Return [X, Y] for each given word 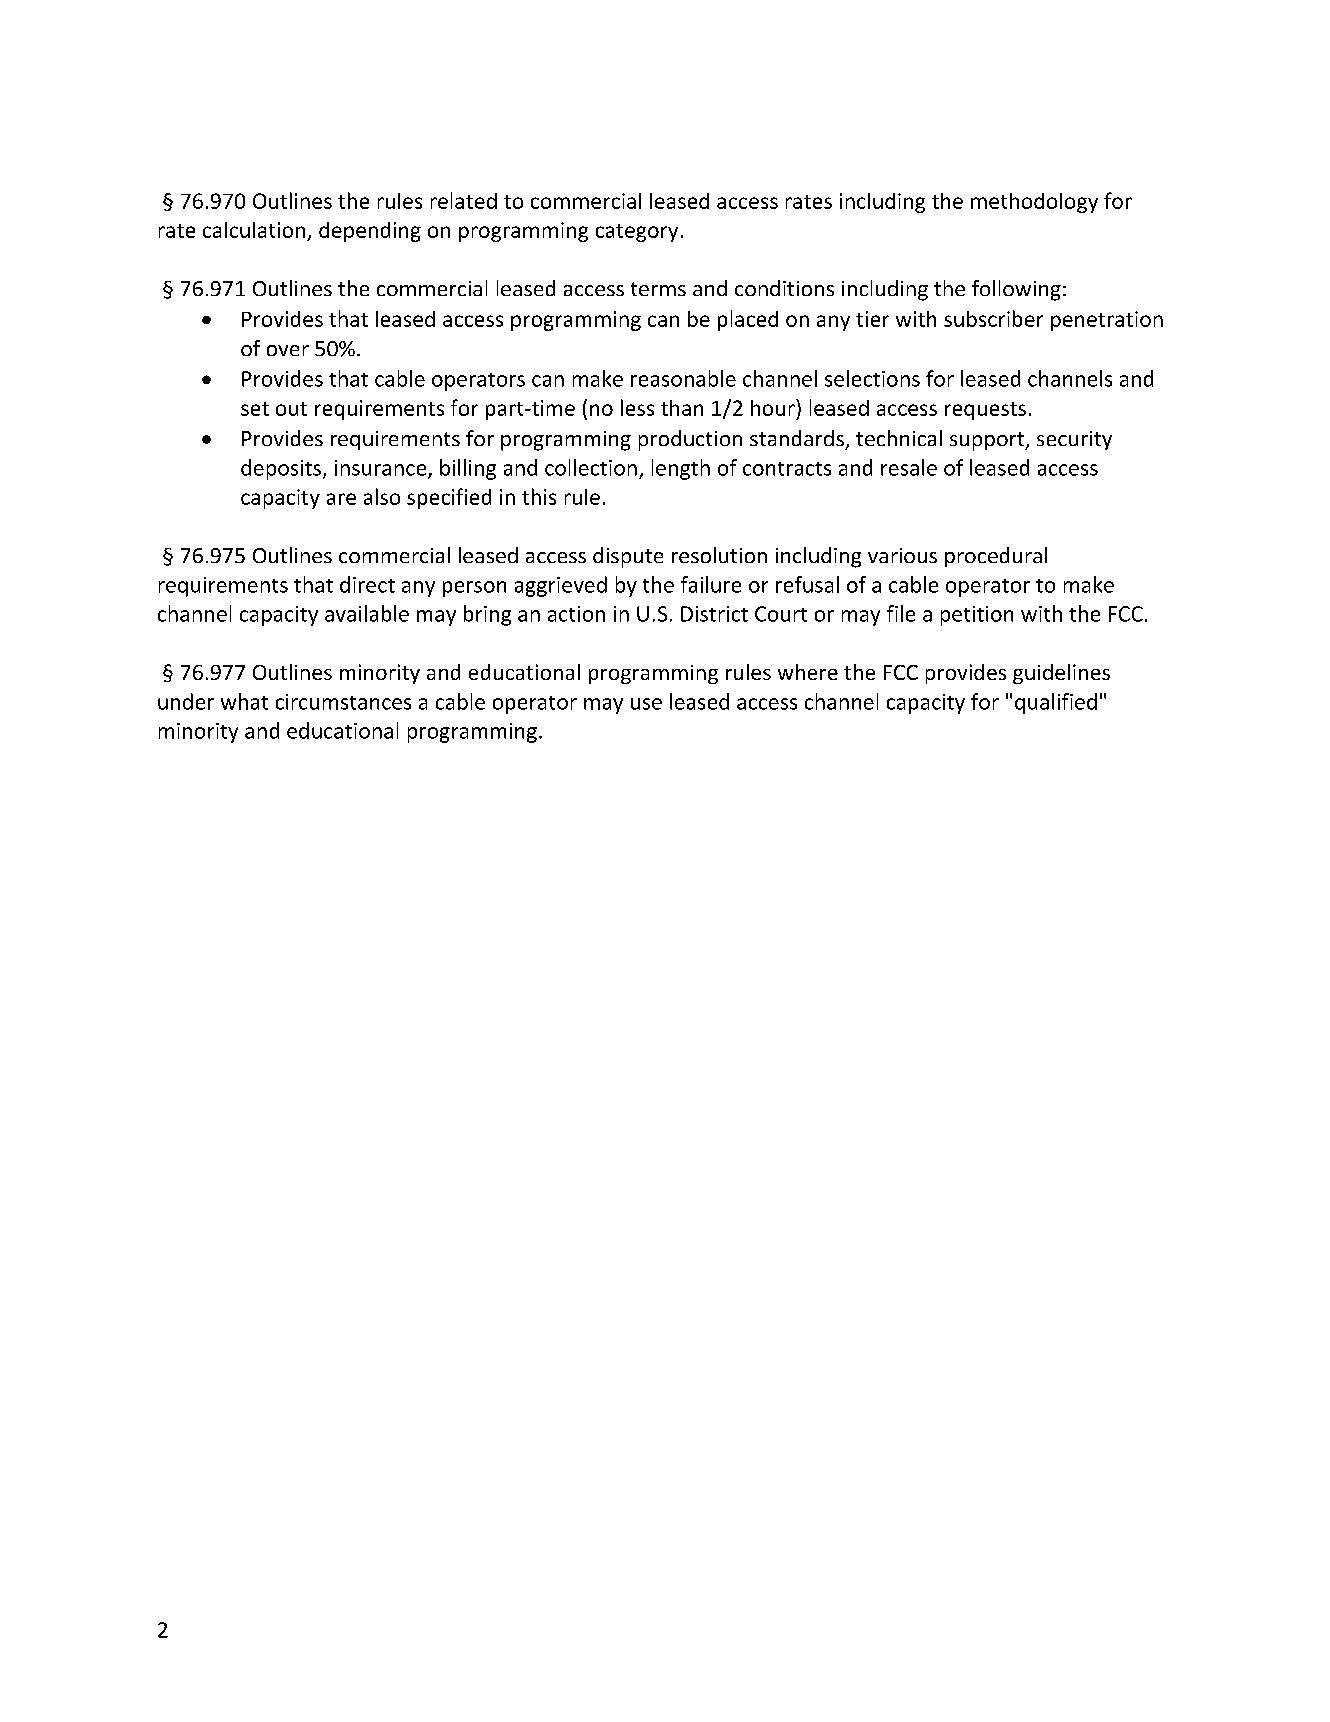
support [988, 441]
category [637, 233]
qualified [1056, 703]
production [690, 440]
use [646, 704]
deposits [281, 469]
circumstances [343, 702]
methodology [1034, 203]
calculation [255, 231]
